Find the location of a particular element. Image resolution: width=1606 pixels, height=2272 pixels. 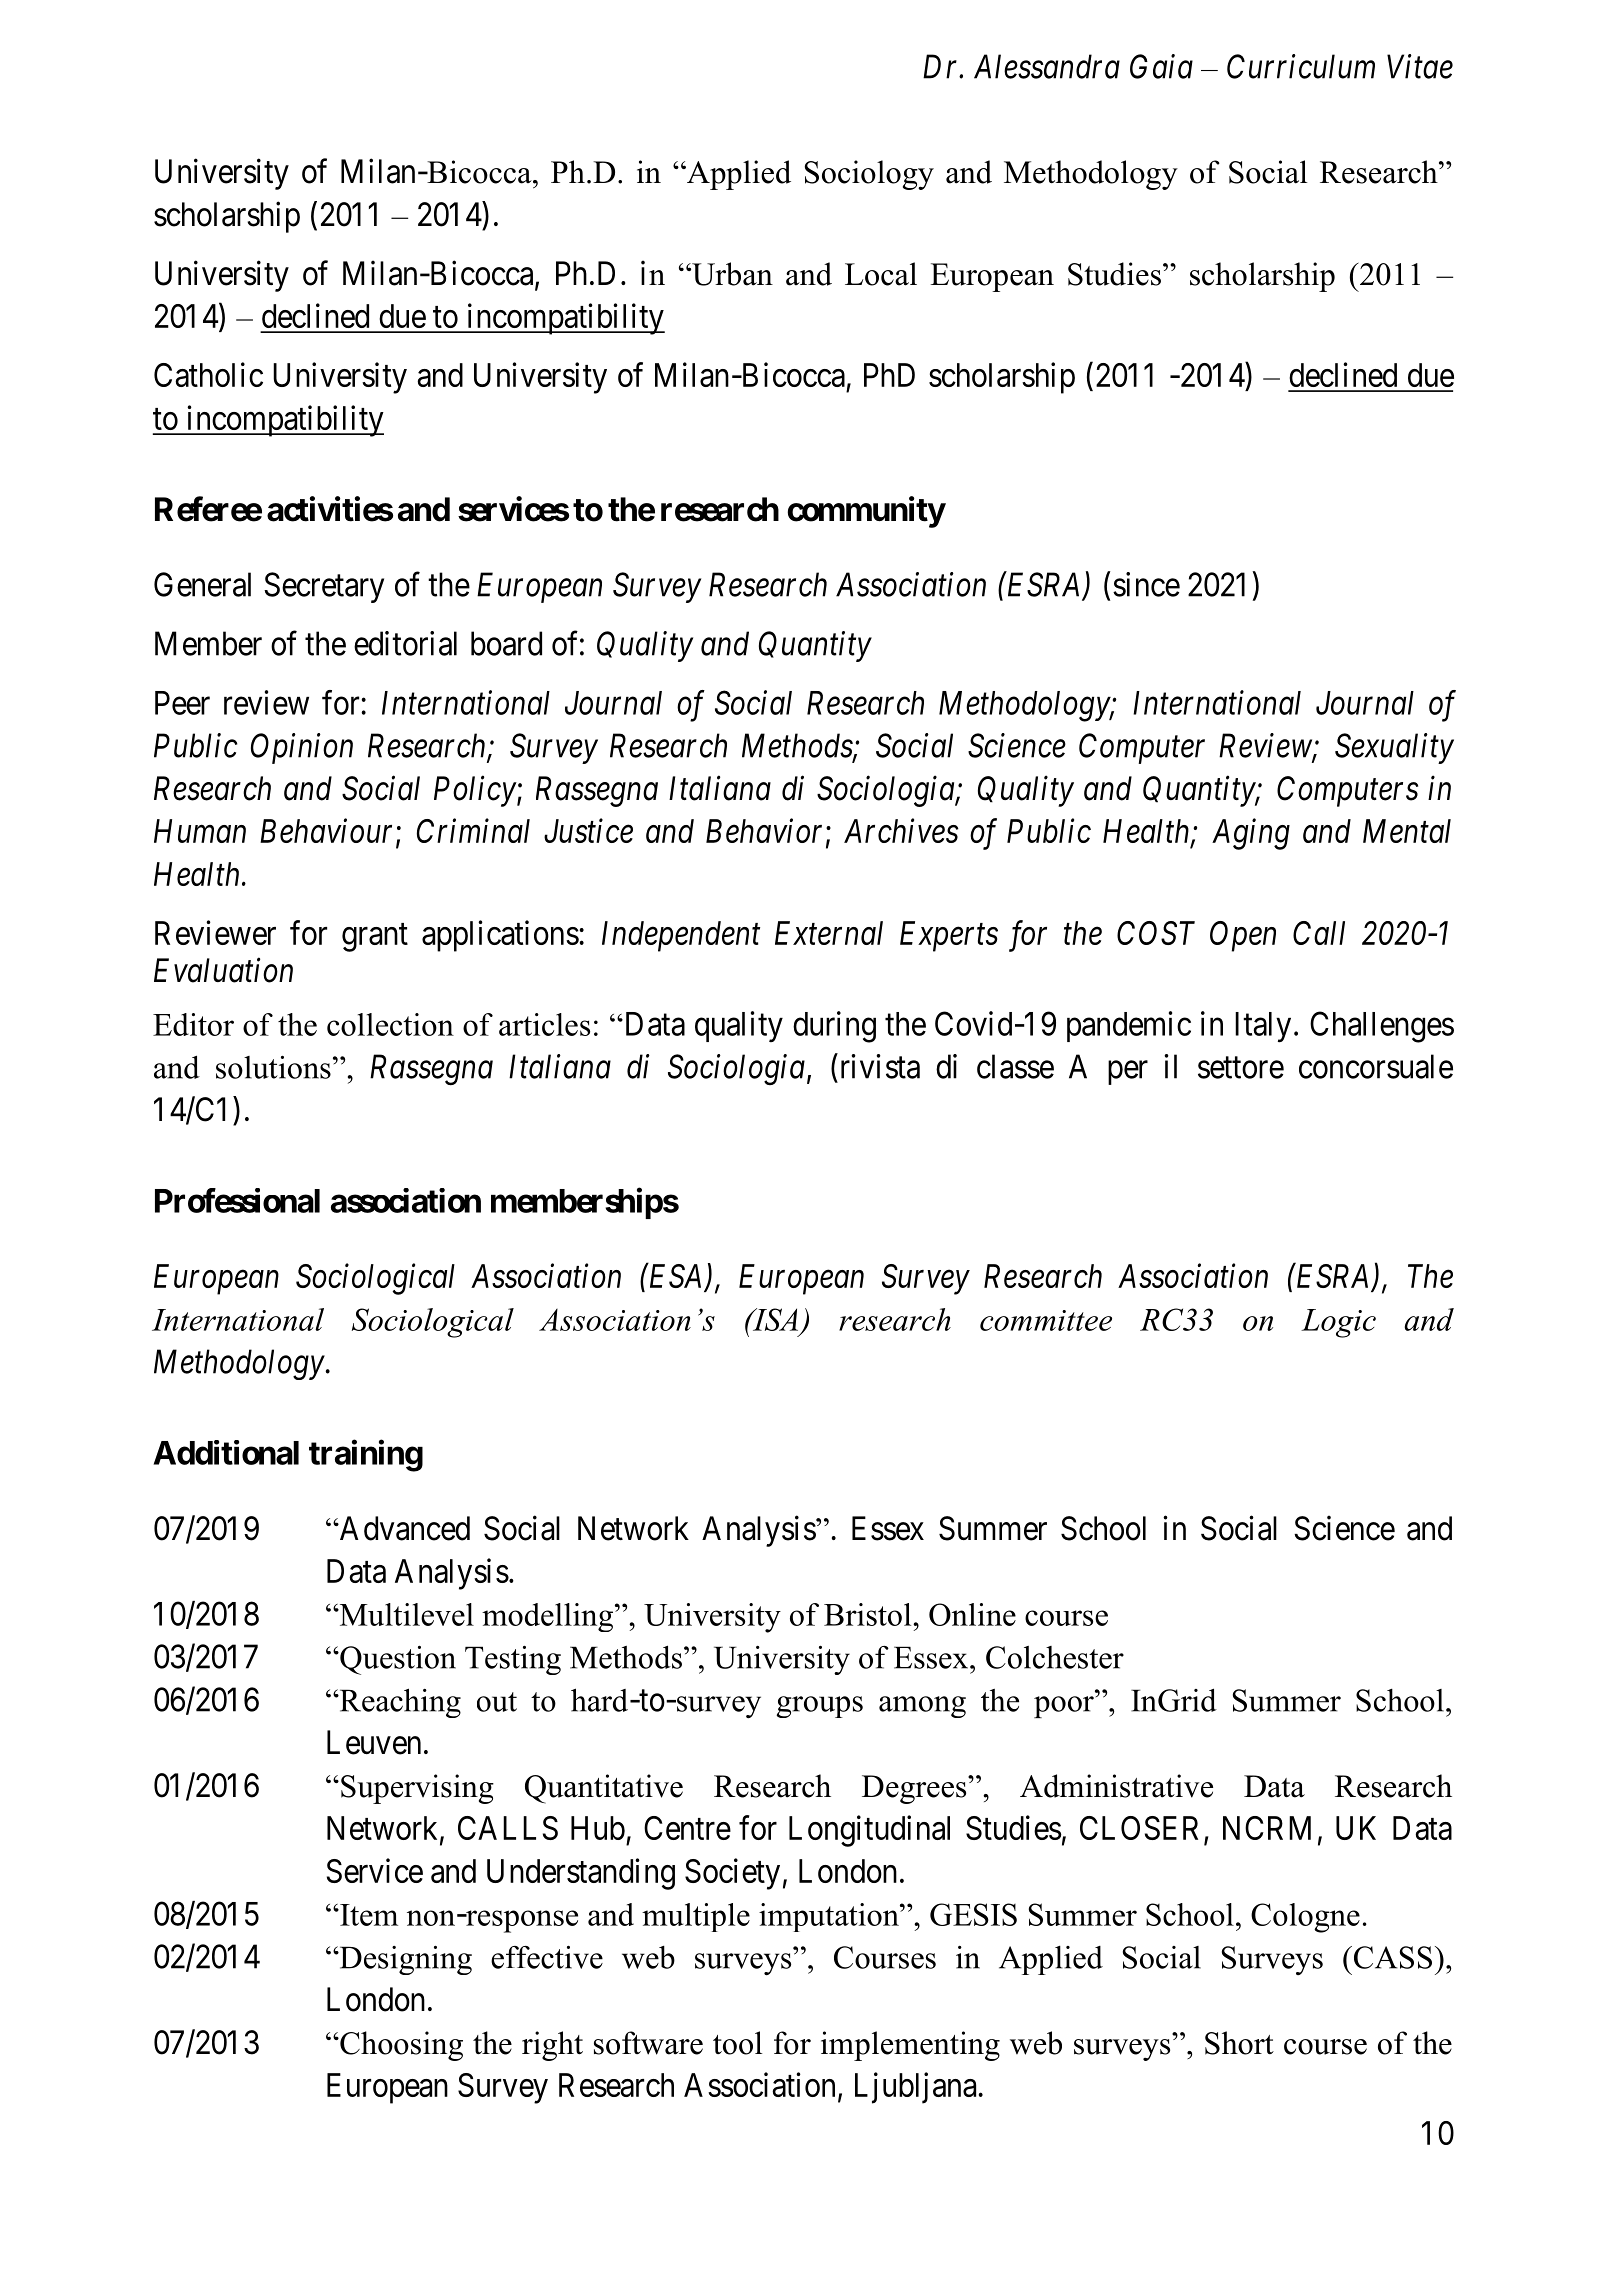

Short is located at coordinates (1239, 2043).
